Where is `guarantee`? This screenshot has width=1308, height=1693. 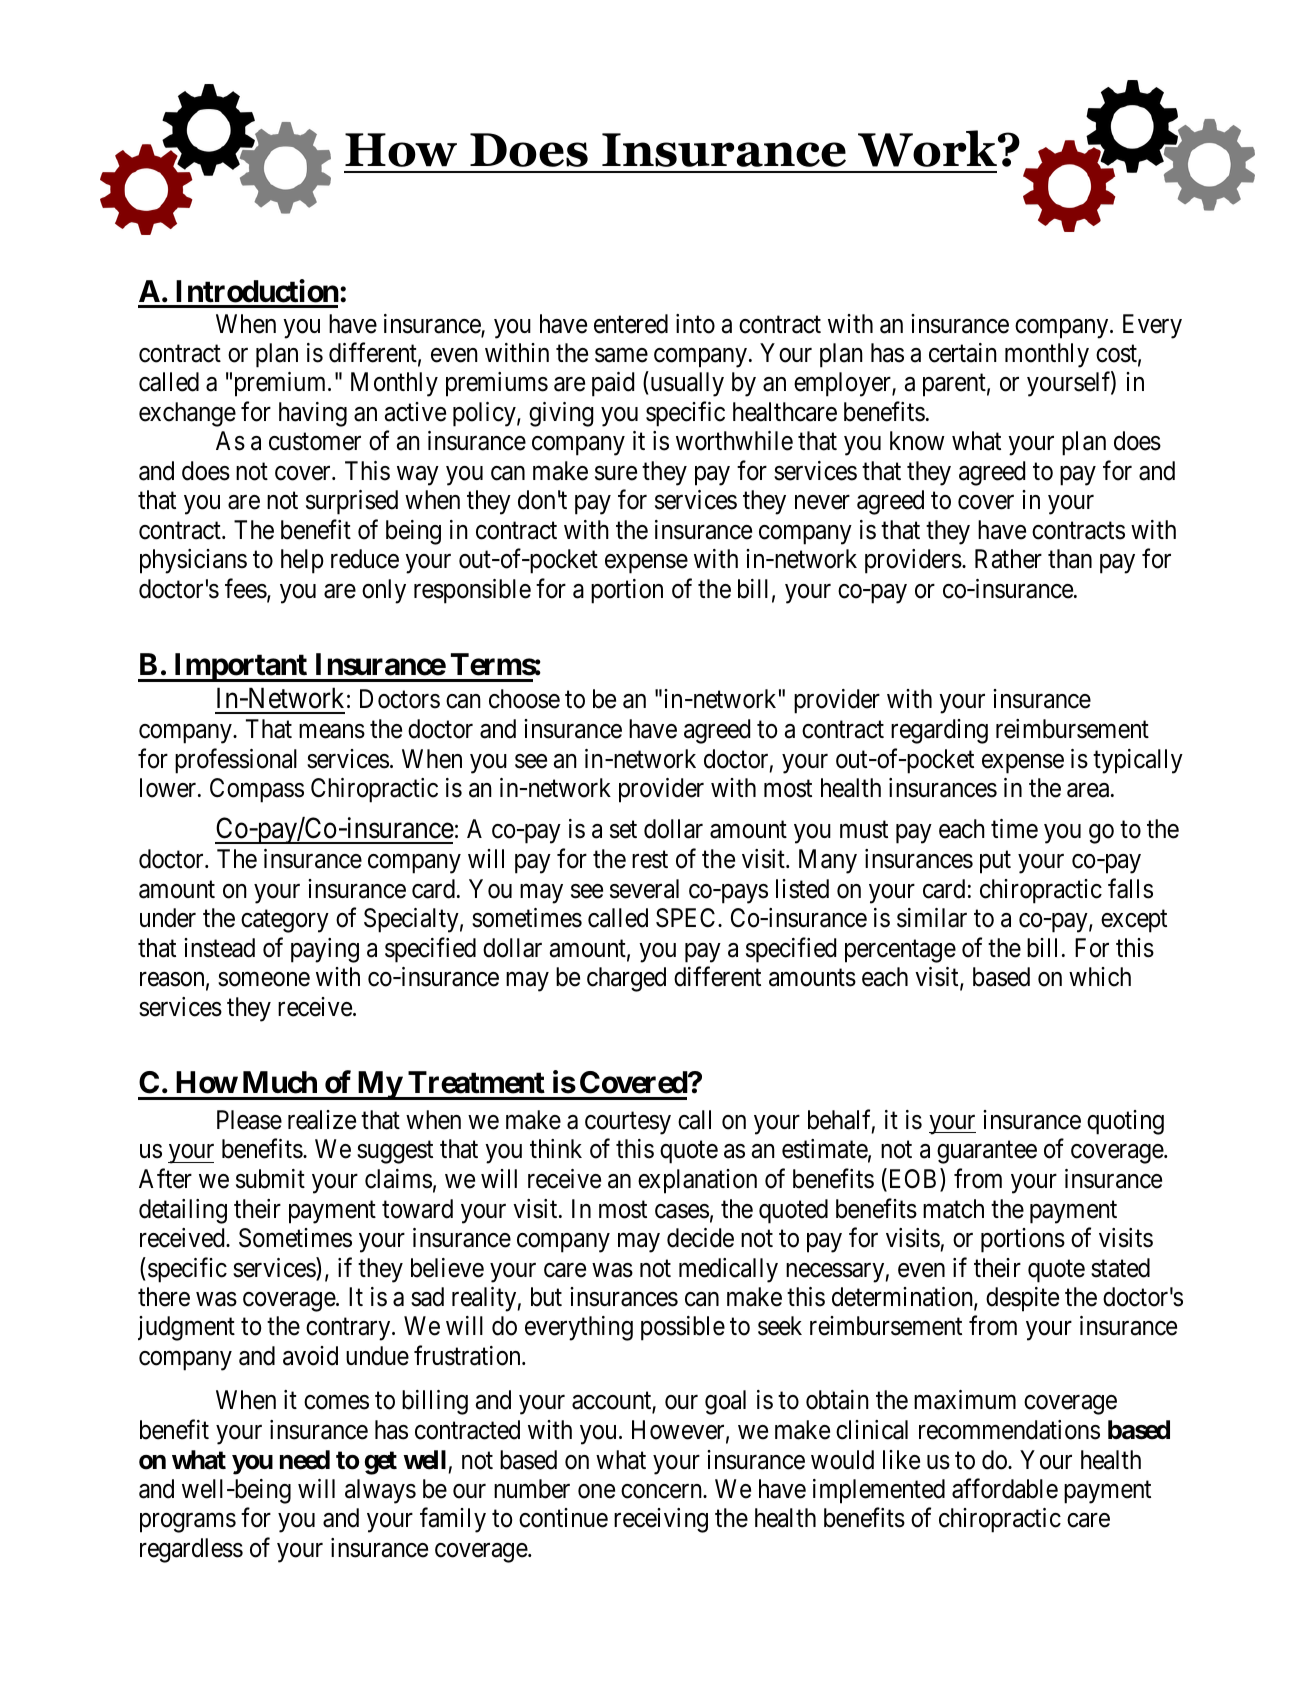
guarantee is located at coordinates (987, 1153).
